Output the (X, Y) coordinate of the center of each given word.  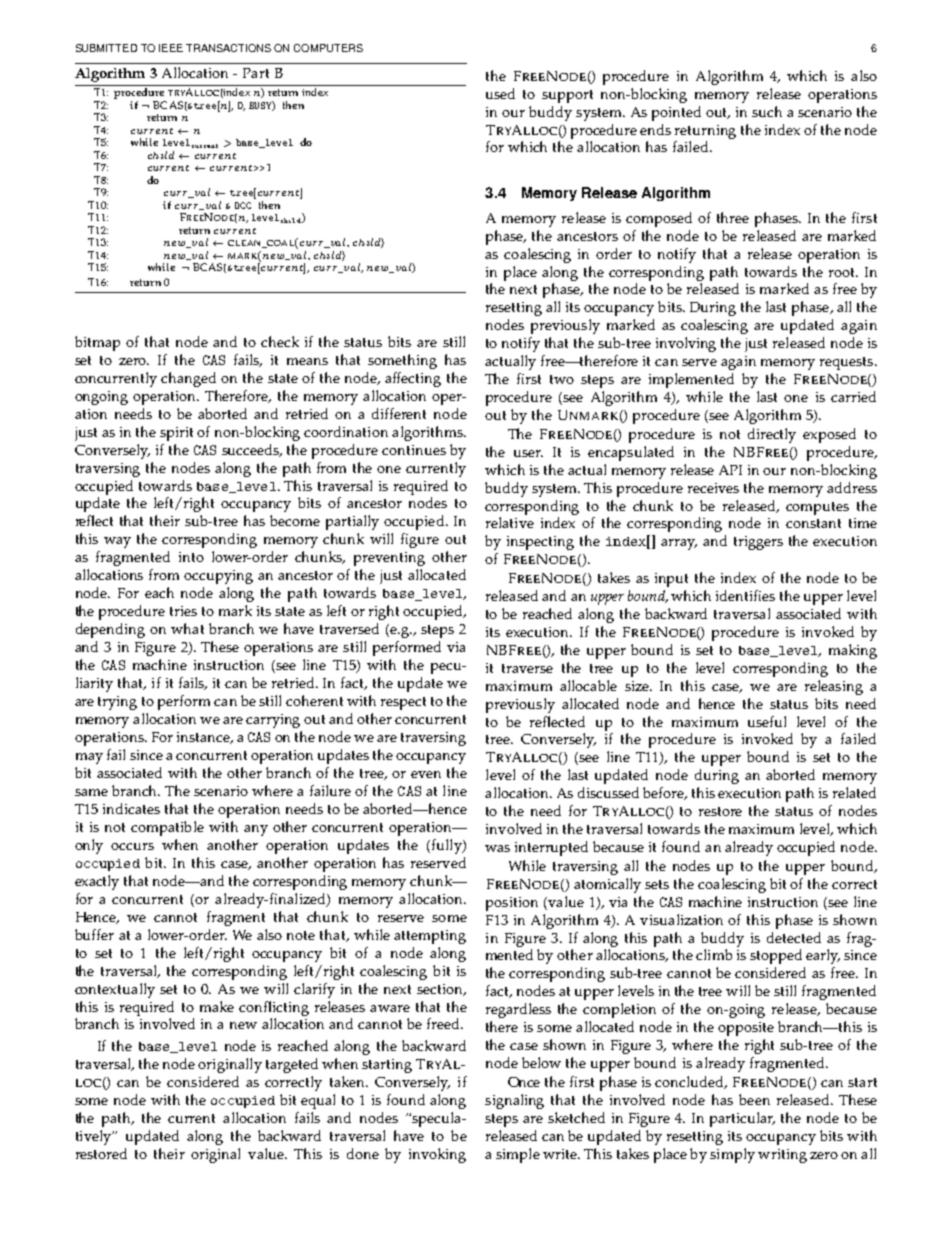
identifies (745, 595)
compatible (167, 828)
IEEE (171, 48)
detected (794, 937)
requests (848, 363)
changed (188, 379)
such (767, 111)
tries (183, 611)
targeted (292, 1065)
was (497, 848)
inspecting (540, 543)
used (500, 93)
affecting (413, 379)
